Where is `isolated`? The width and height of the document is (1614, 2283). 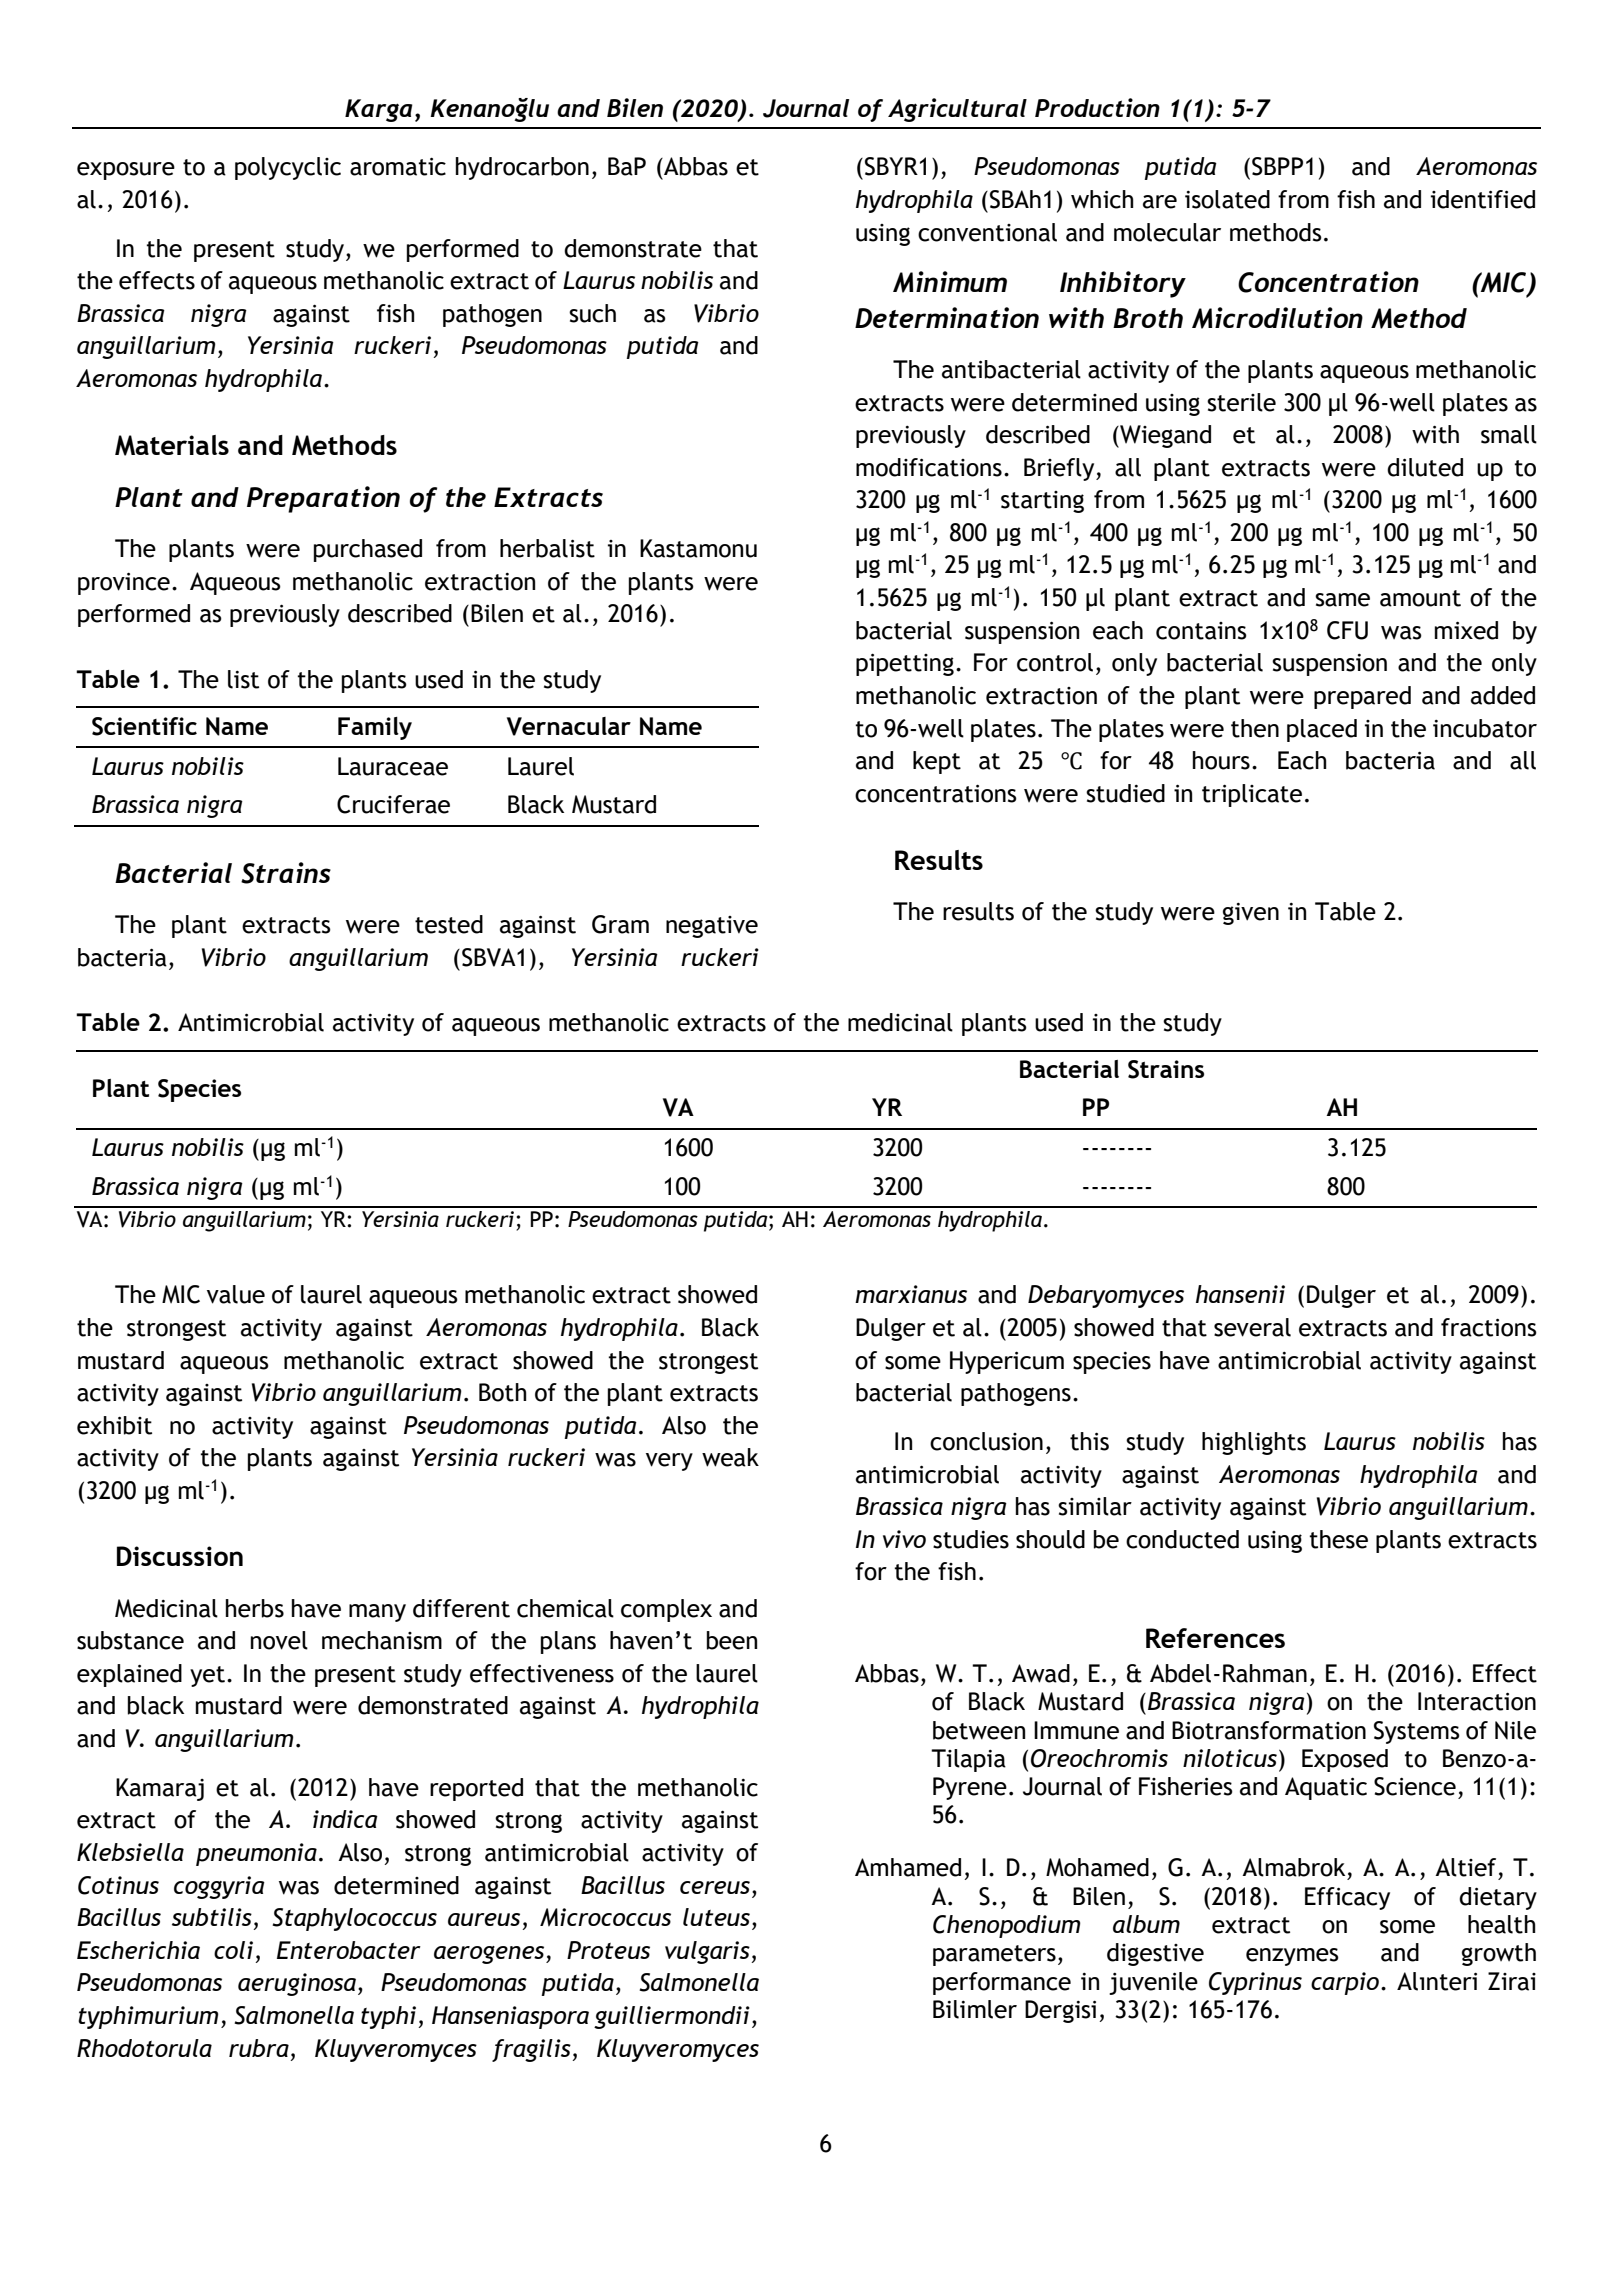
isolated is located at coordinates (1227, 199).
